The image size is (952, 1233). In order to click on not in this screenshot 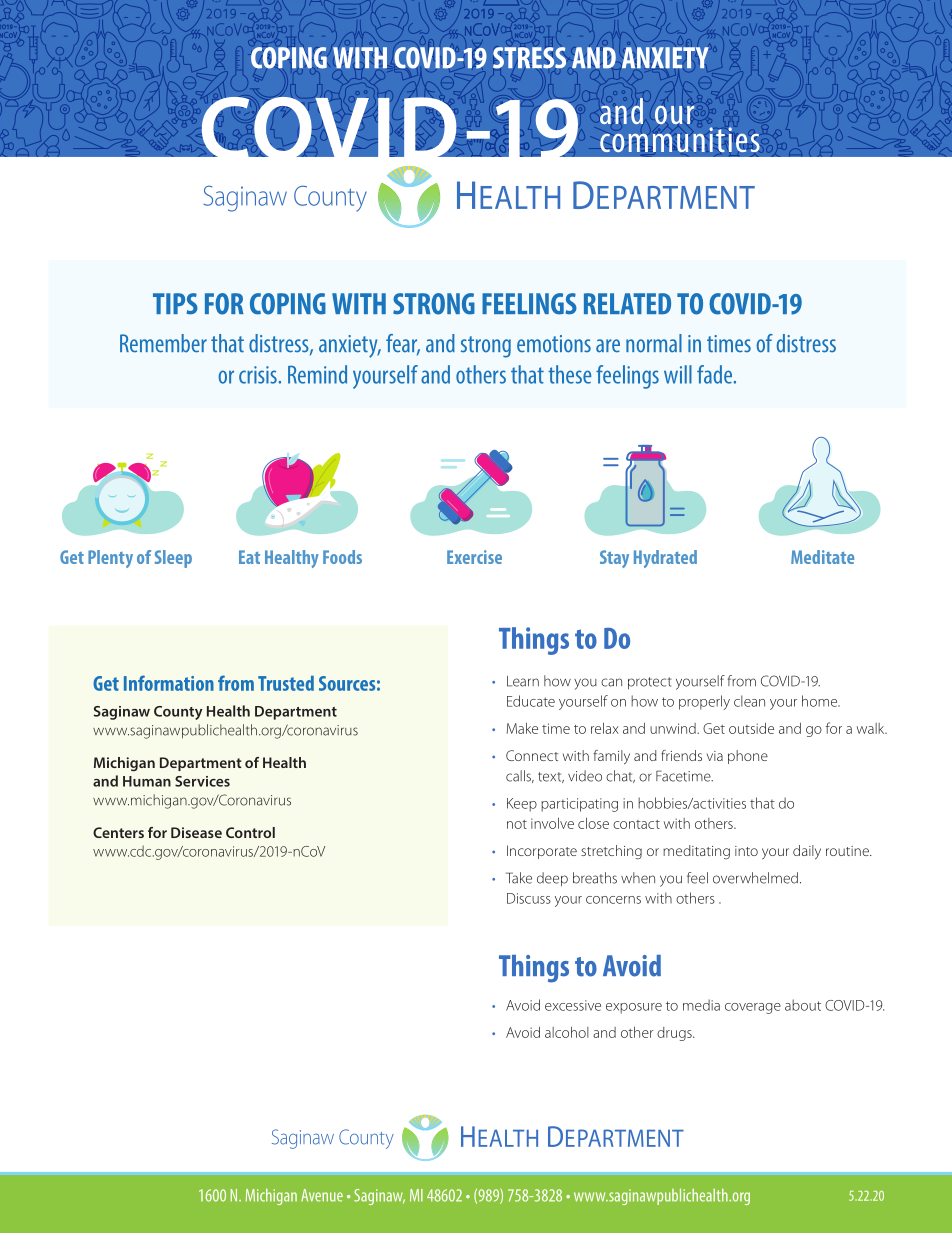, I will do `click(517, 824)`.
